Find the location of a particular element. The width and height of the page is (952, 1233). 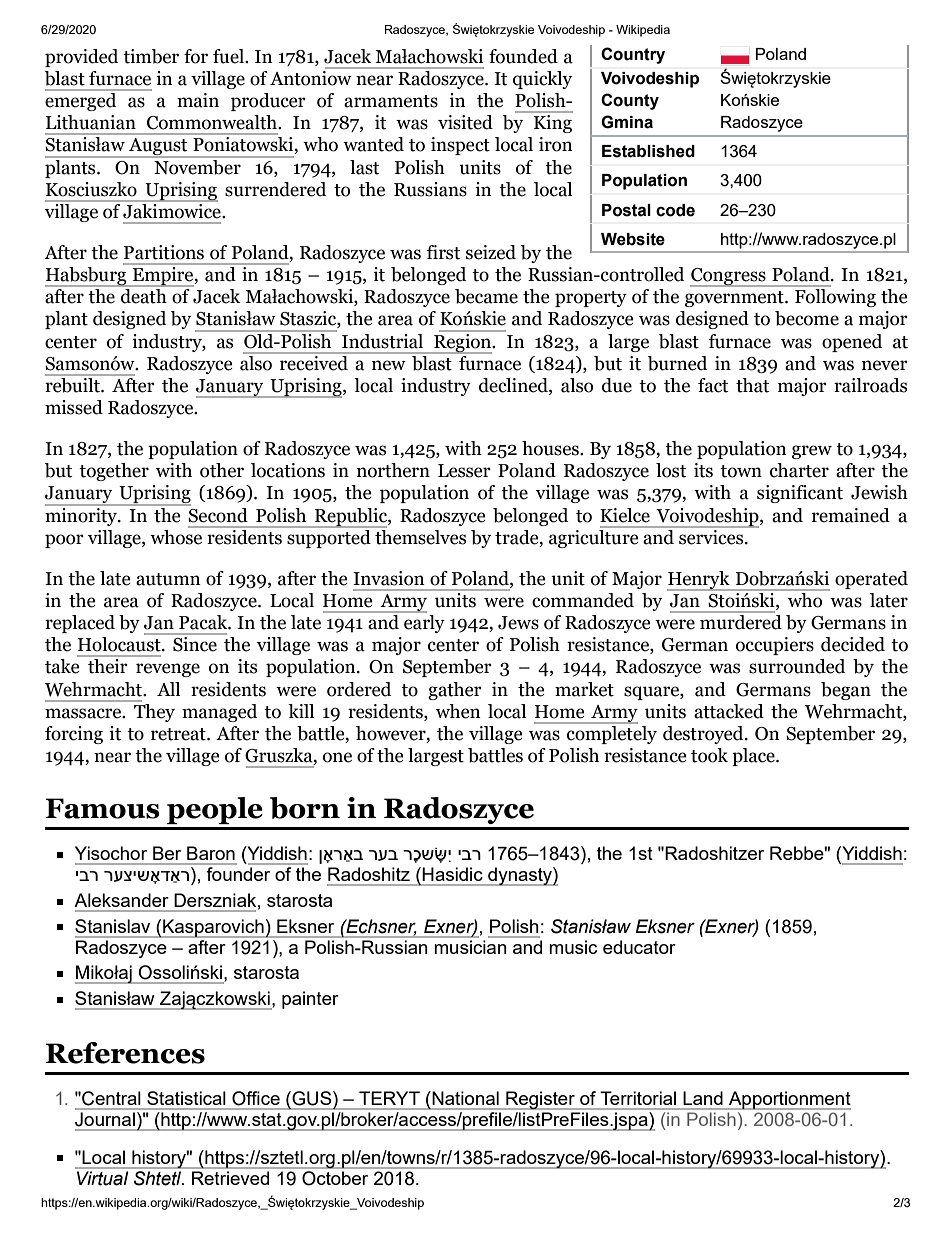

timber is located at coordinates (151, 56).
